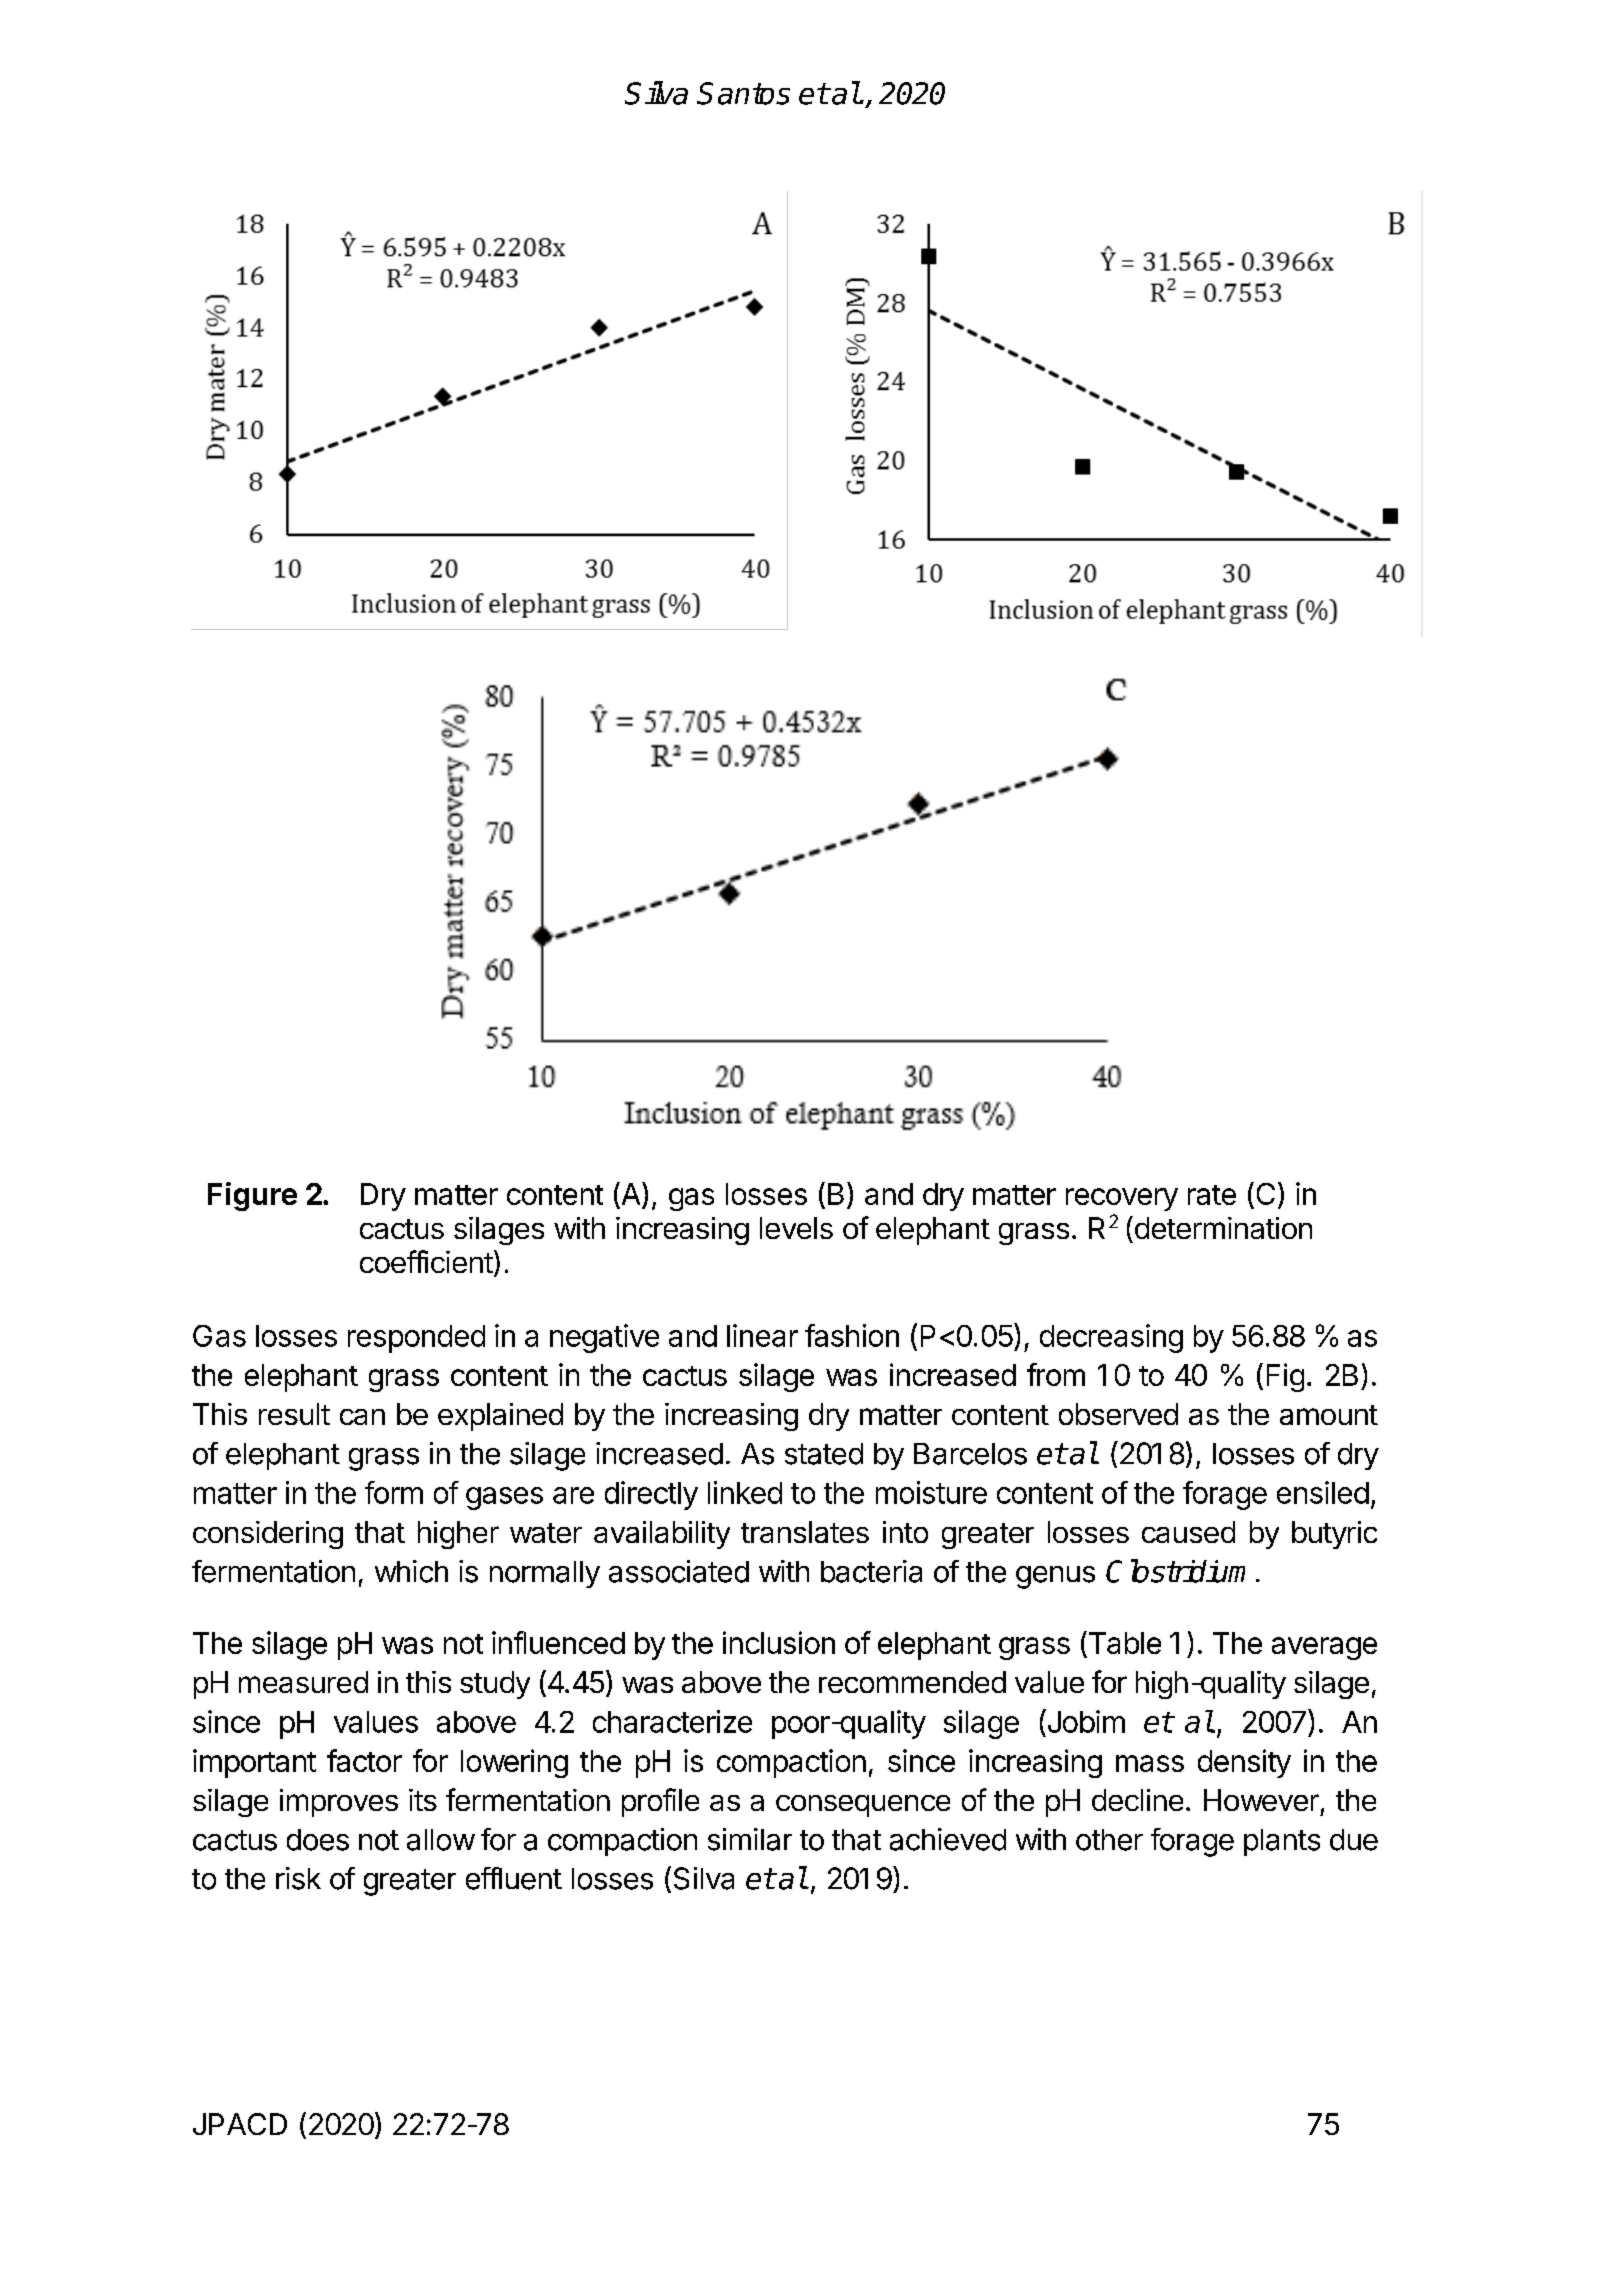 Image resolution: width=1607 pixels, height=2273 pixels. Describe the element at coordinates (796, 1228) in the screenshot. I see `levels` at that location.
